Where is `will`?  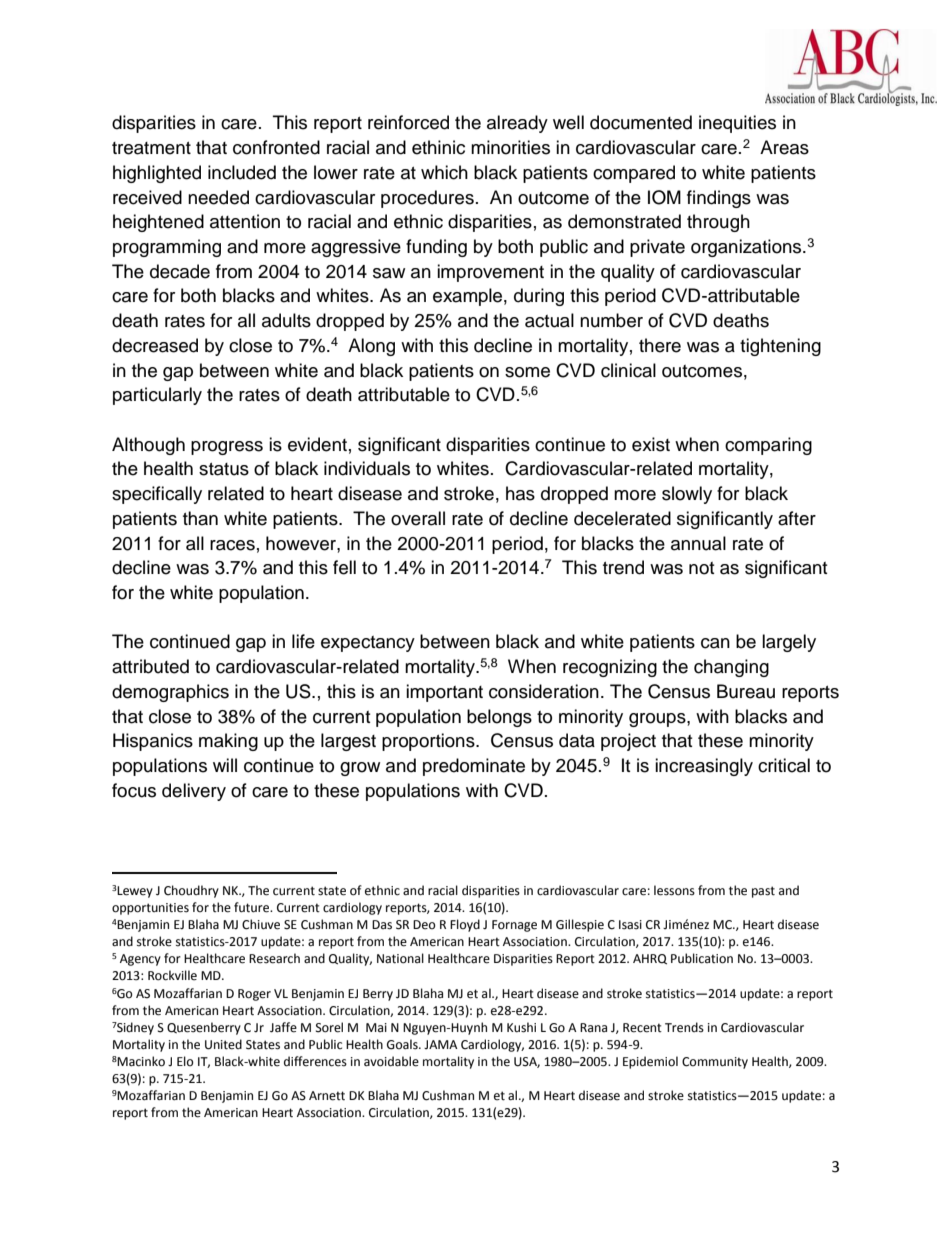
will is located at coordinates (225, 765).
